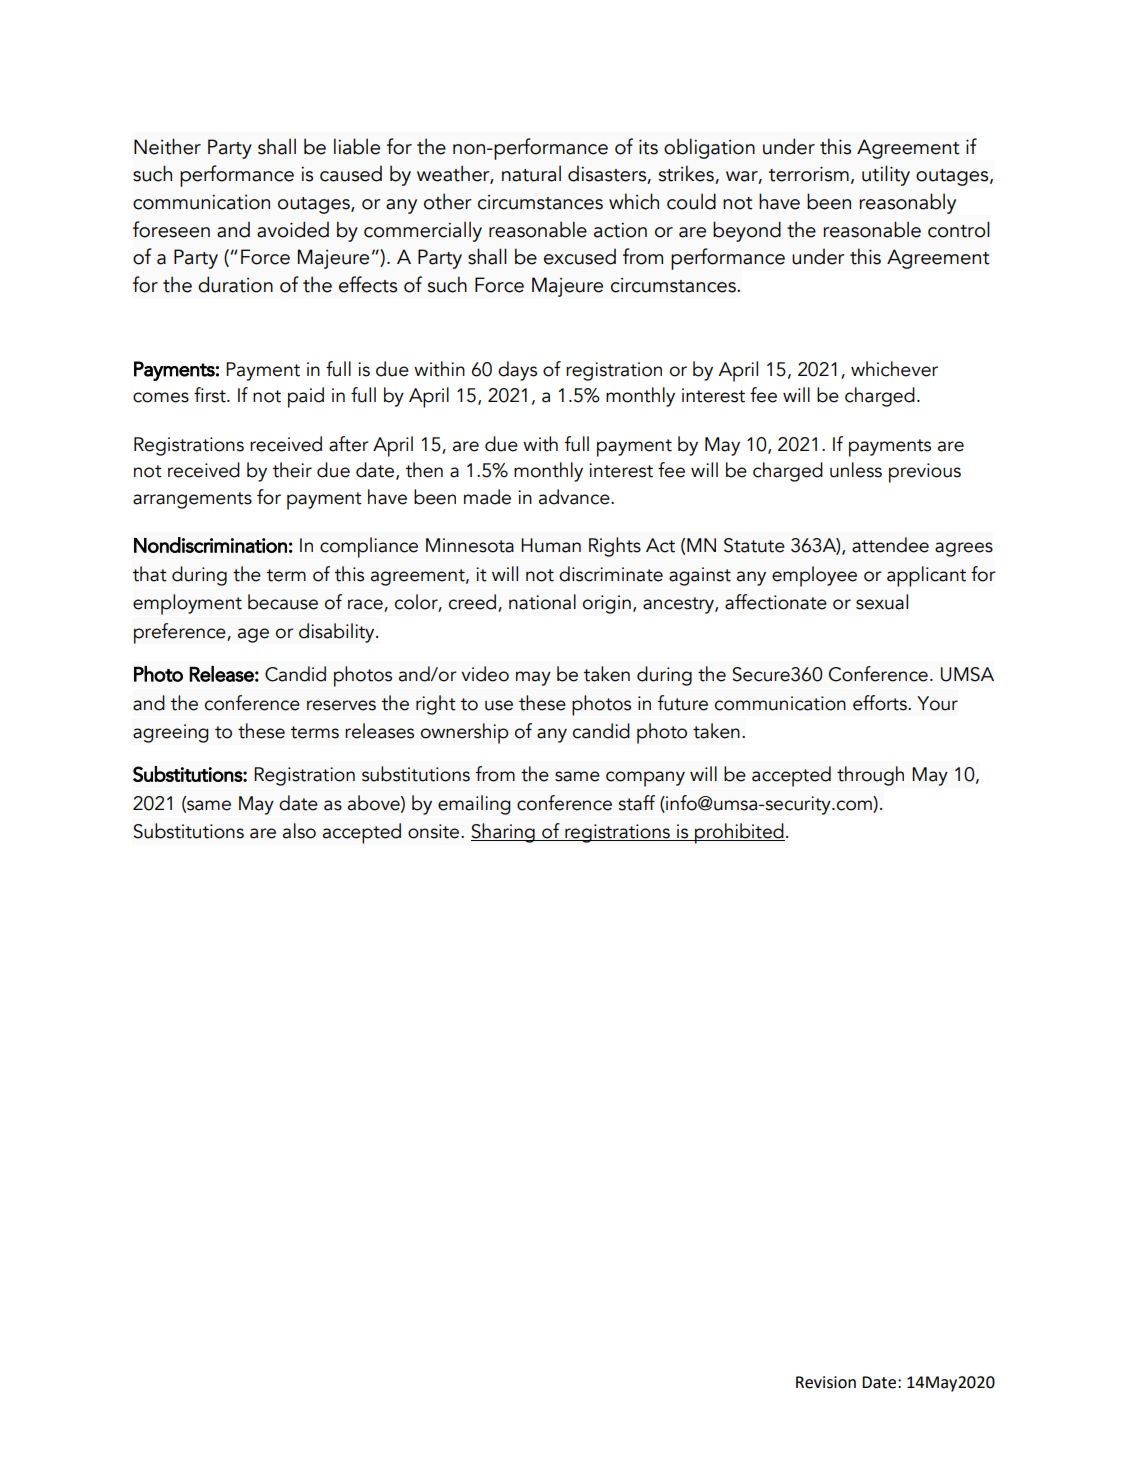  I want to click on agreeing, so click(171, 733).
